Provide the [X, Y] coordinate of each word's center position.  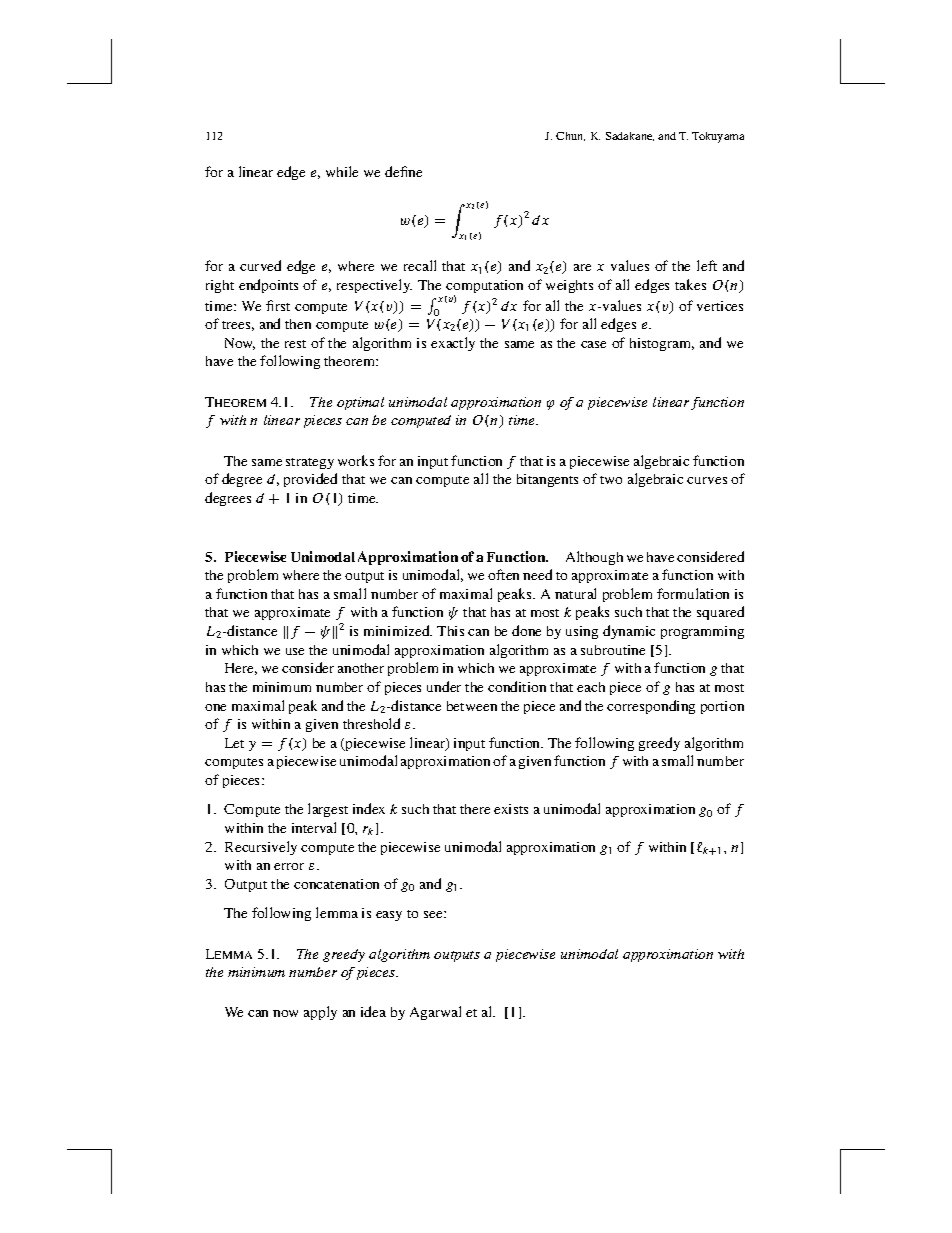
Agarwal [435, 1013]
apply [320, 1013]
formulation [693, 593]
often [503, 574]
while [342, 171]
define [403, 171]
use [295, 651]
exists [511, 809]
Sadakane [630, 136]
